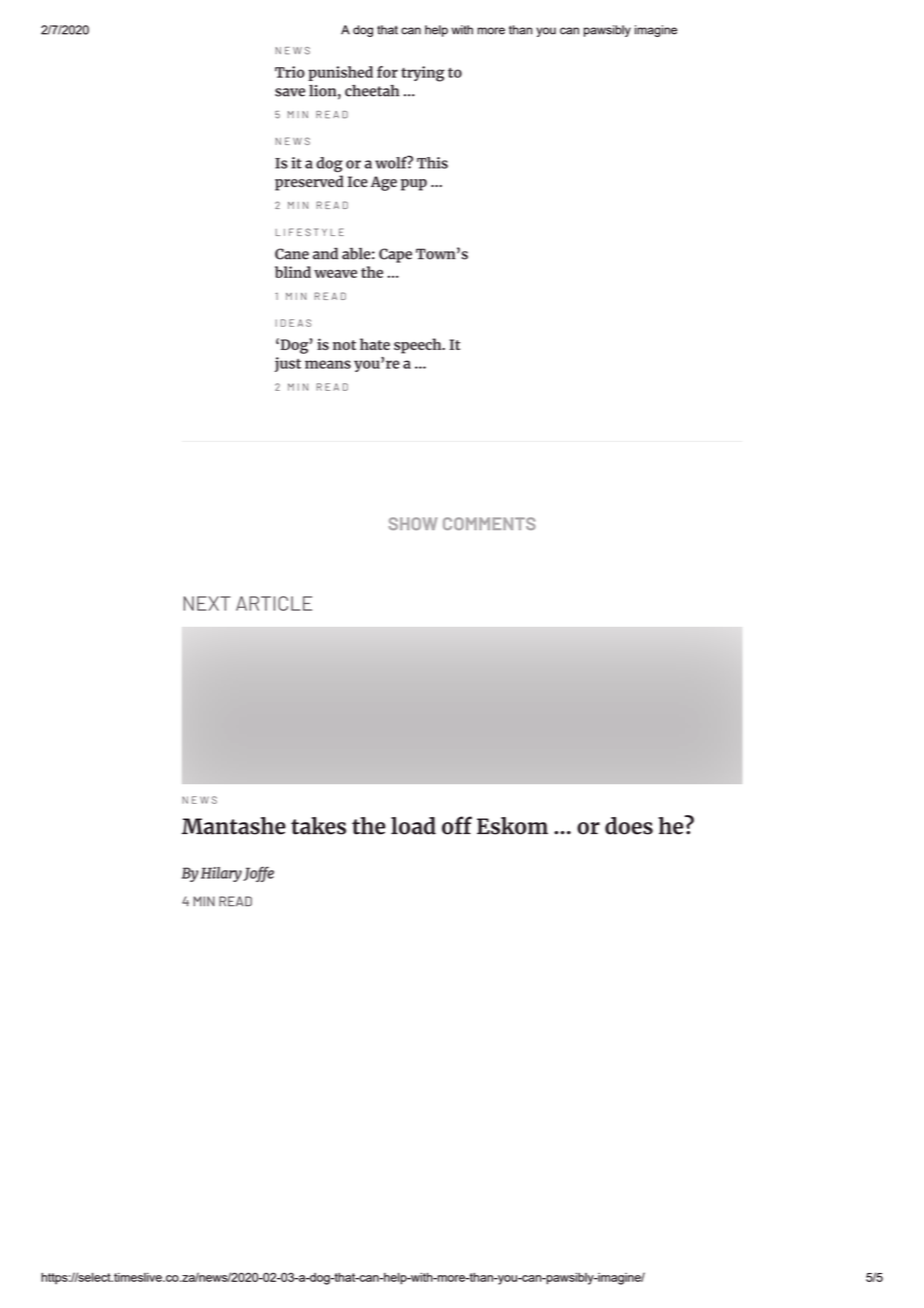 The width and height of the image is (924, 1308). What do you see at coordinates (290, 92) in the image?
I see `save` at bounding box center [290, 92].
